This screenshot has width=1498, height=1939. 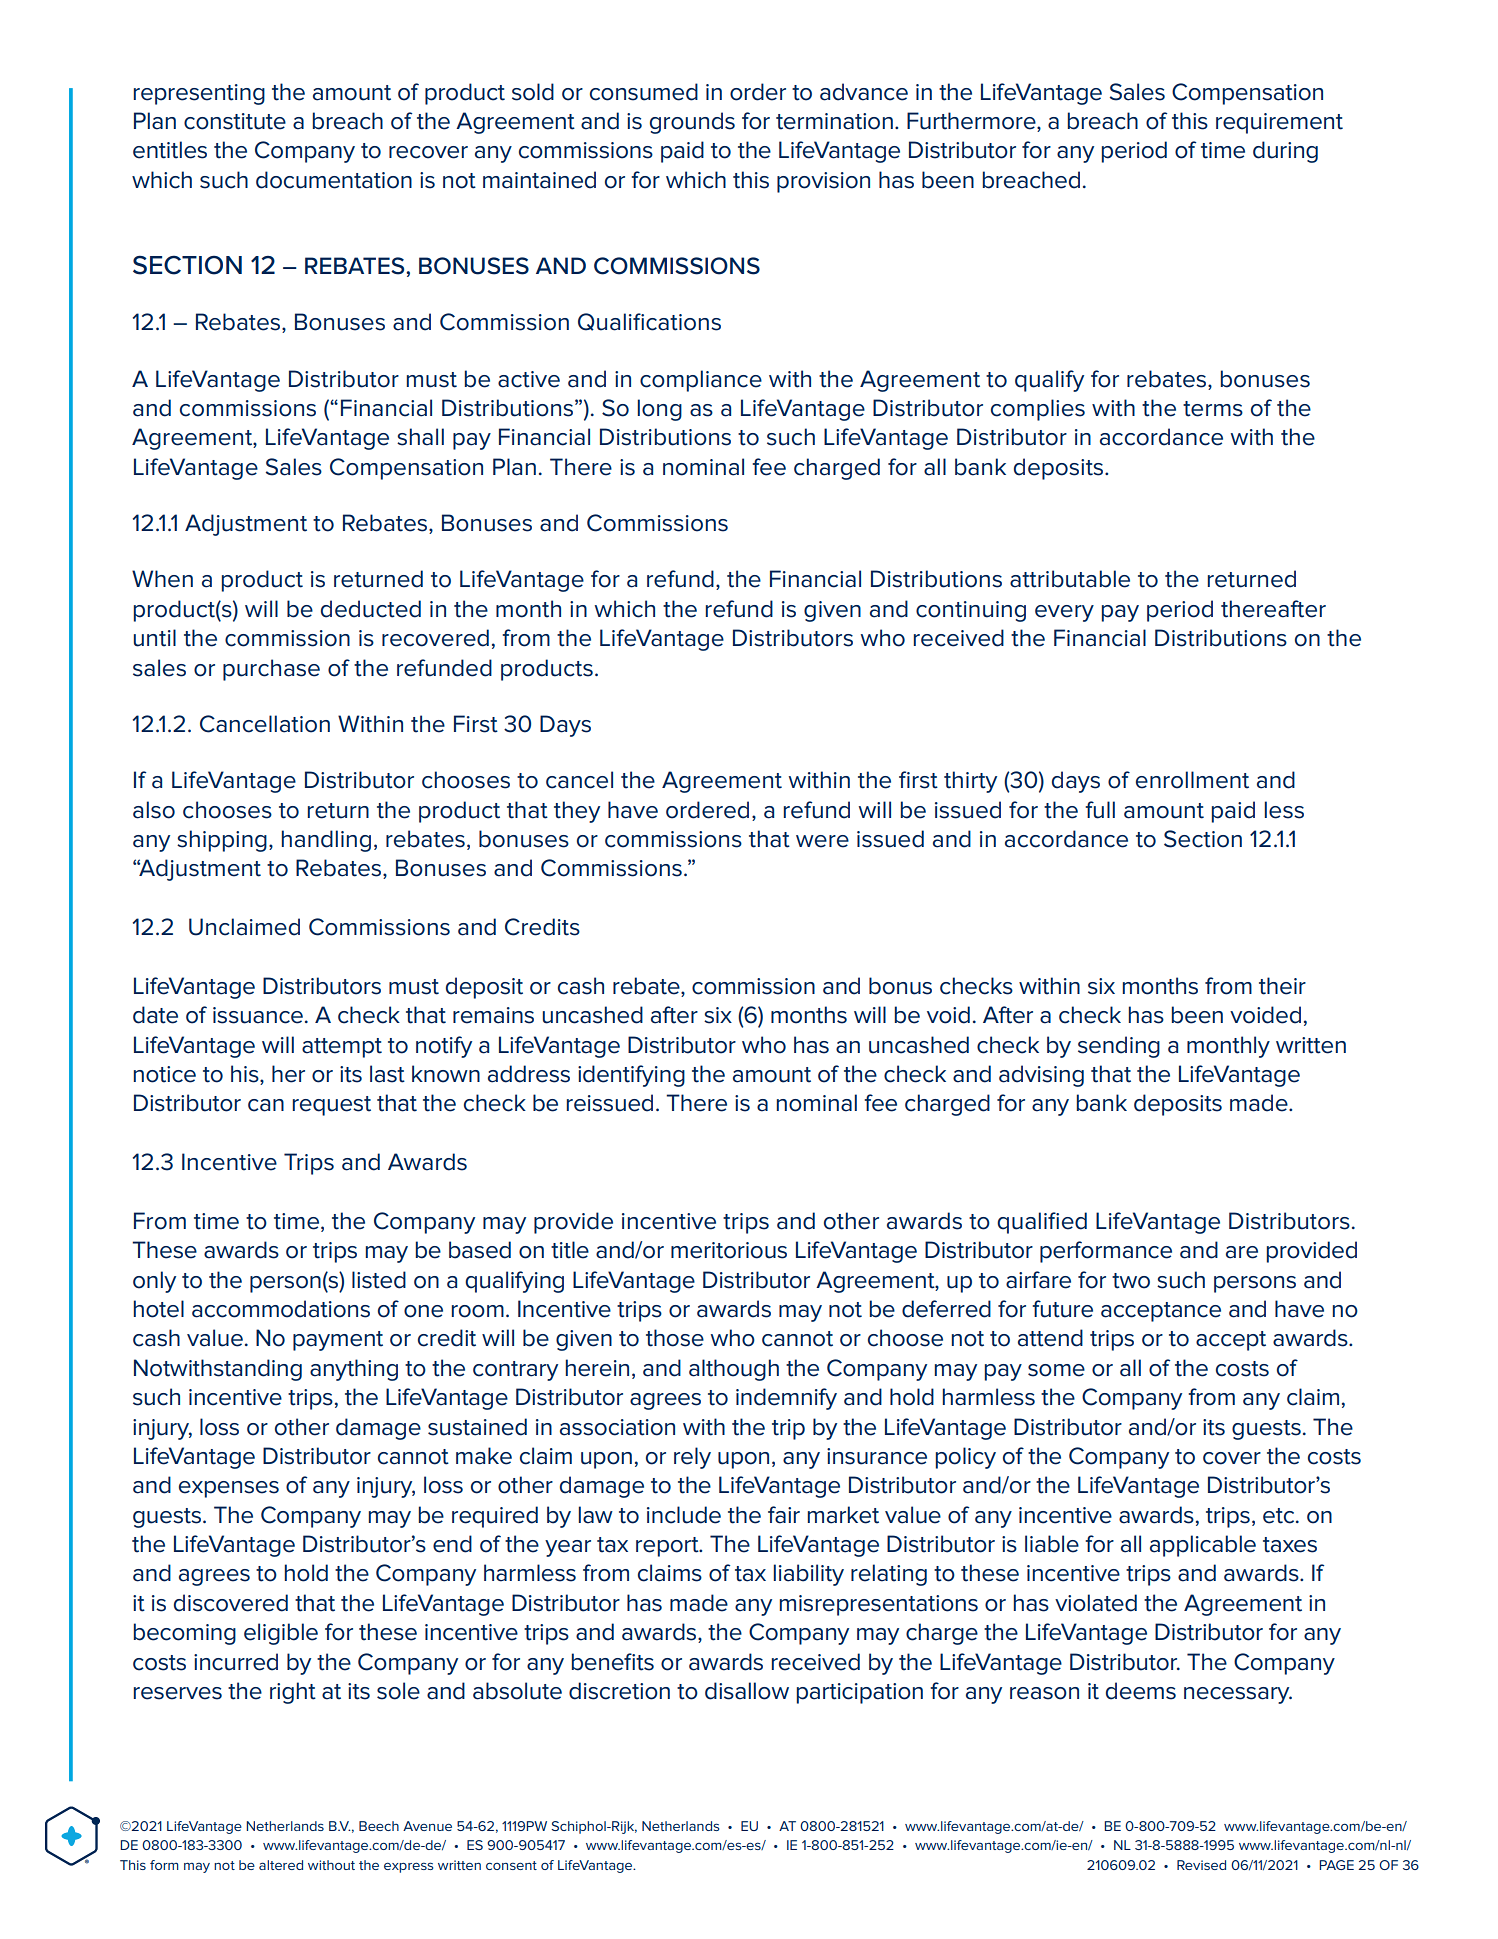 I want to click on expenses, so click(x=229, y=1489).
